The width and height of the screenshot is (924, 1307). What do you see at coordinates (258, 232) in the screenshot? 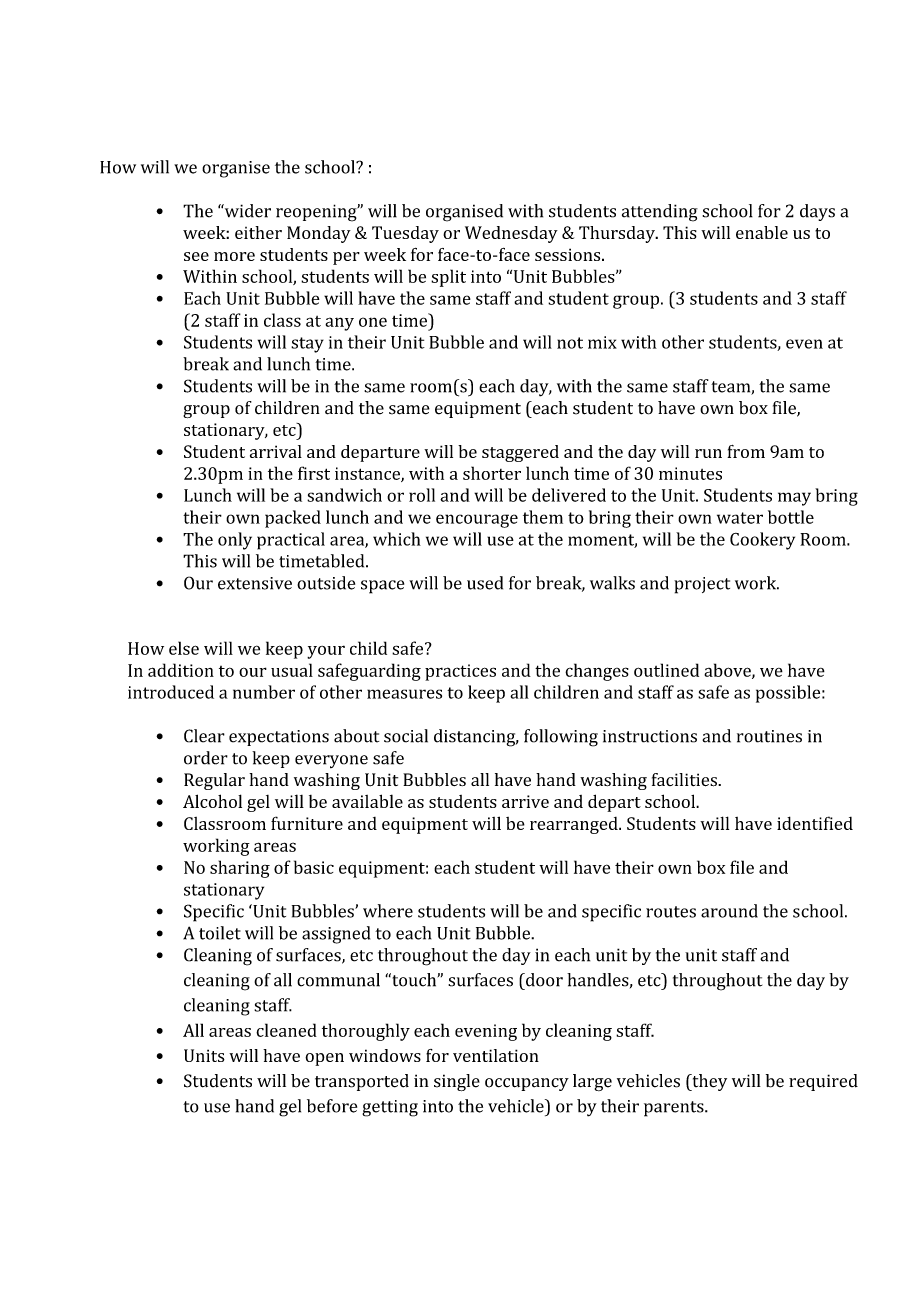
I see `either` at bounding box center [258, 232].
